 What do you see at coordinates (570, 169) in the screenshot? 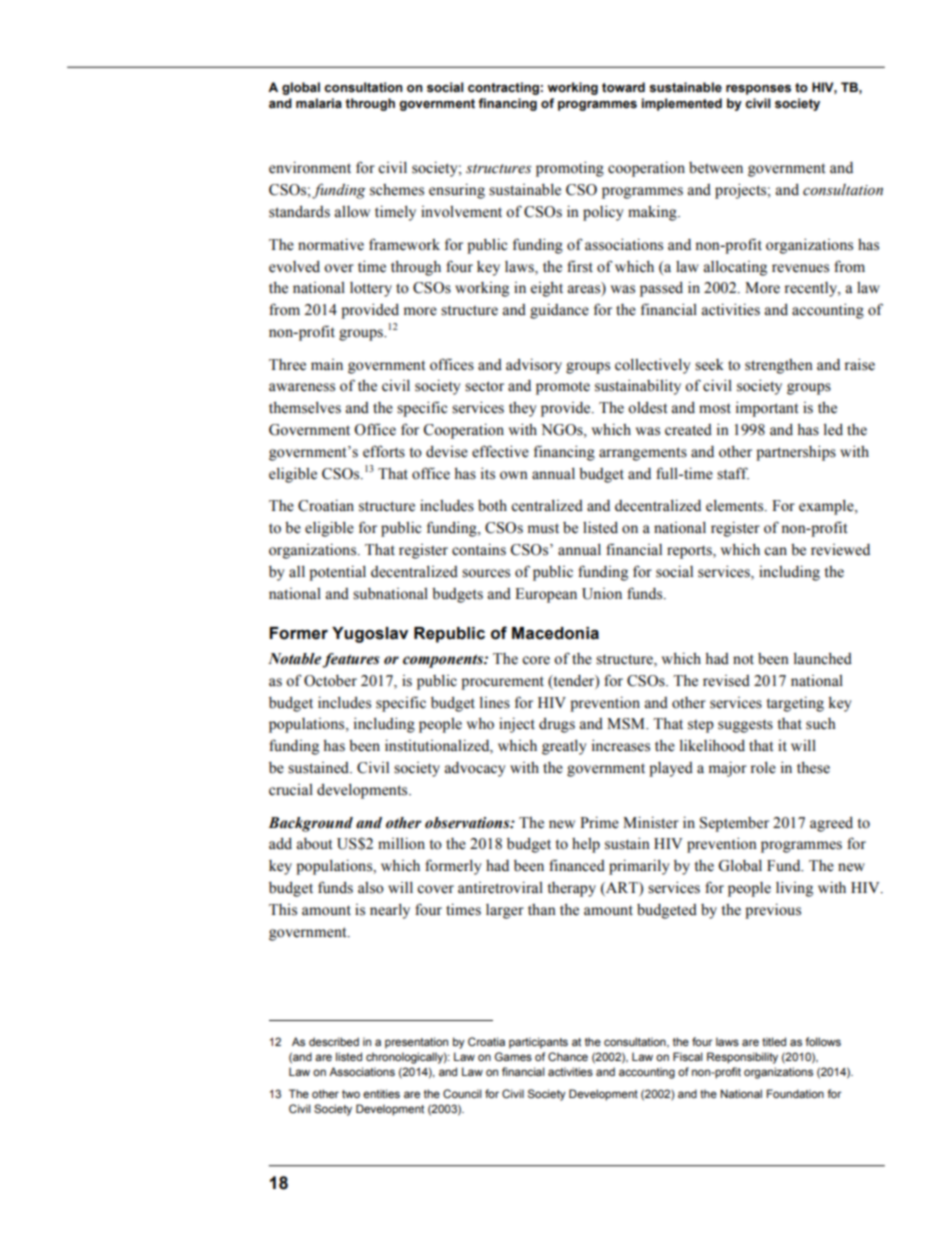
I see `promoting` at bounding box center [570, 169].
